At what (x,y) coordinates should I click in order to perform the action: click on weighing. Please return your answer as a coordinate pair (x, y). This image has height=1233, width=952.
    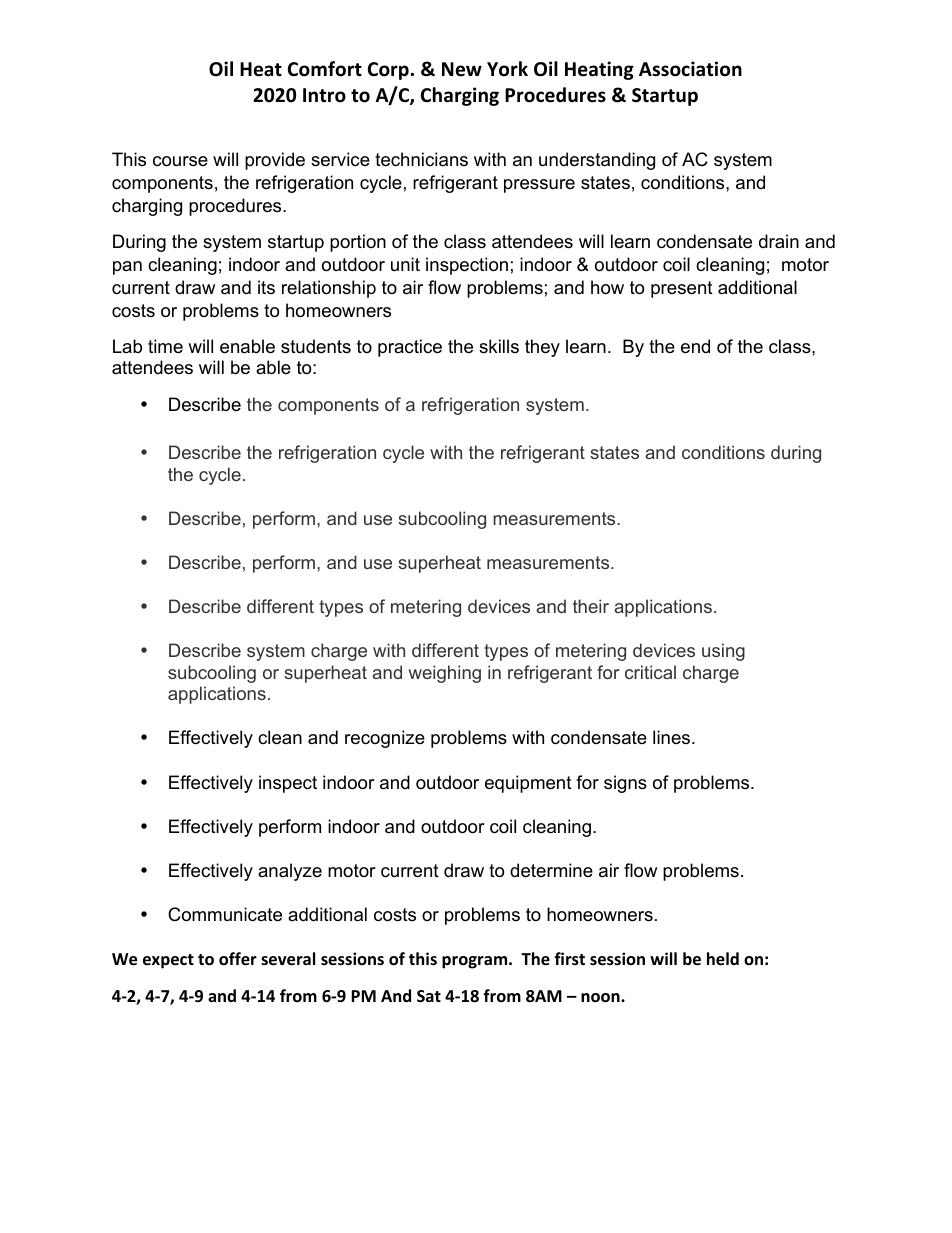
    Looking at the image, I should click on (445, 674).
